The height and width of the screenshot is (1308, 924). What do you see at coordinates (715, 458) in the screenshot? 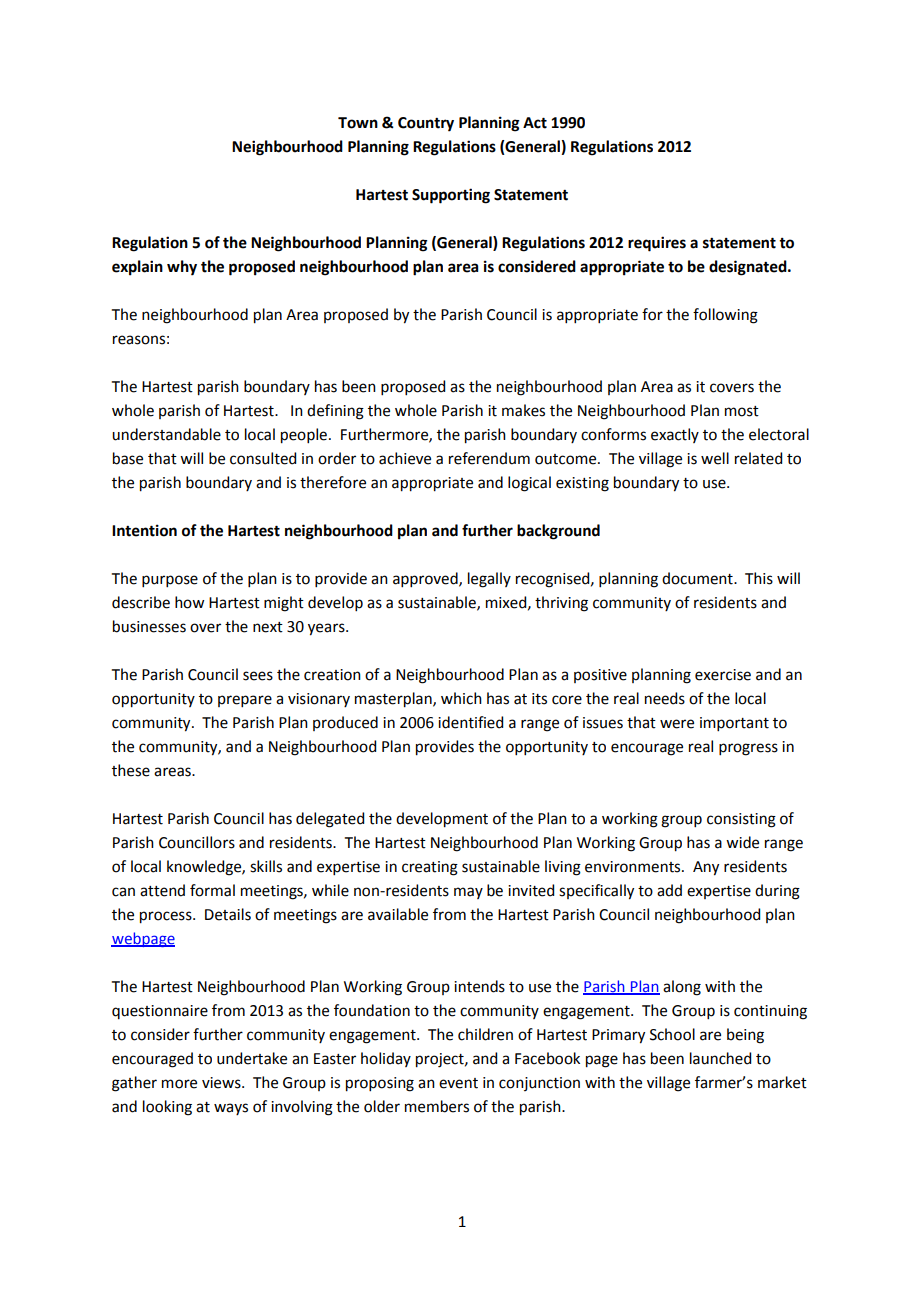
I see `well` at bounding box center [715, 458].
